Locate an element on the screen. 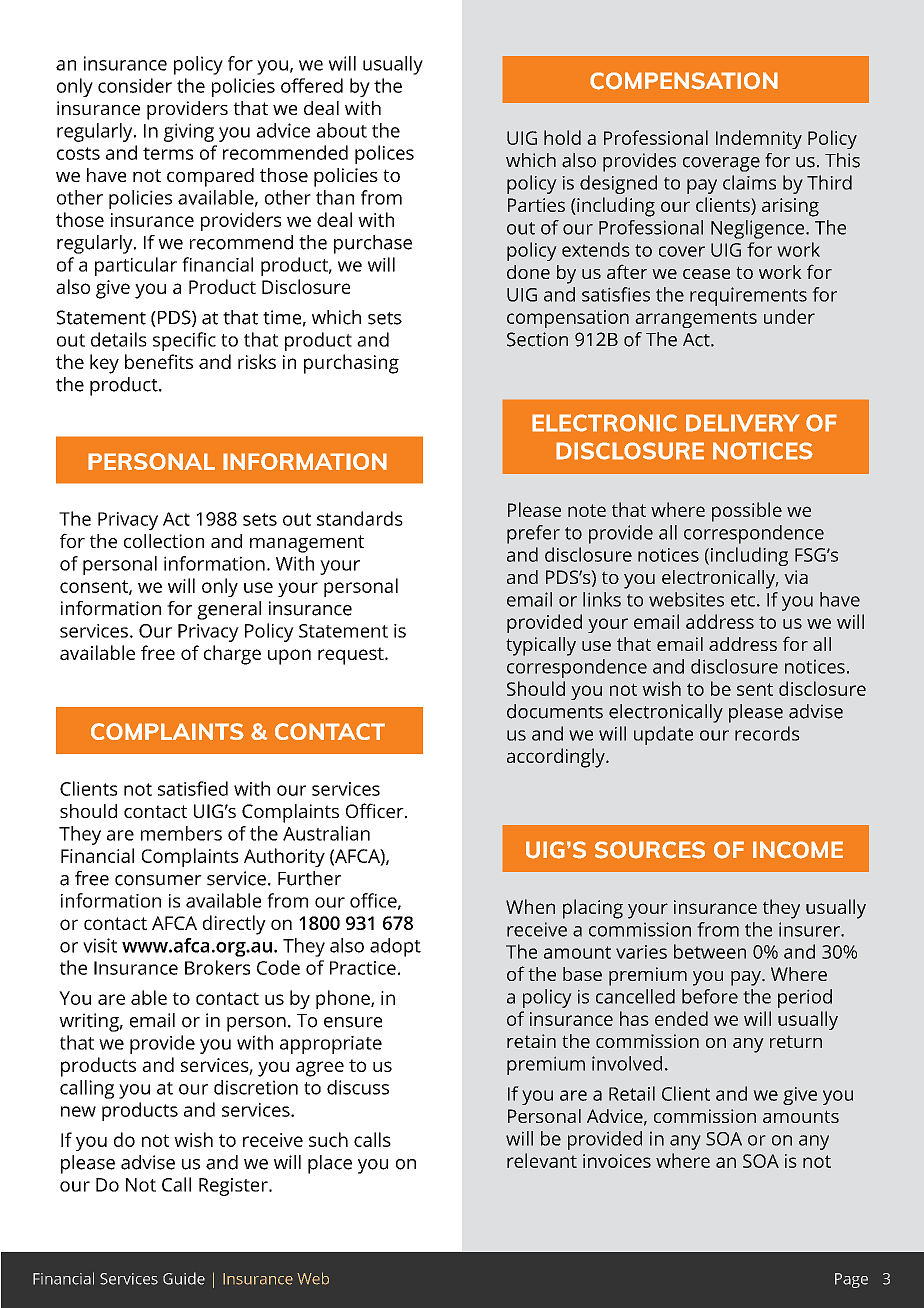 Image resolution: width=924 pixels, height=1308 pixels. Indemnity is located at coordinates (759, 139).
